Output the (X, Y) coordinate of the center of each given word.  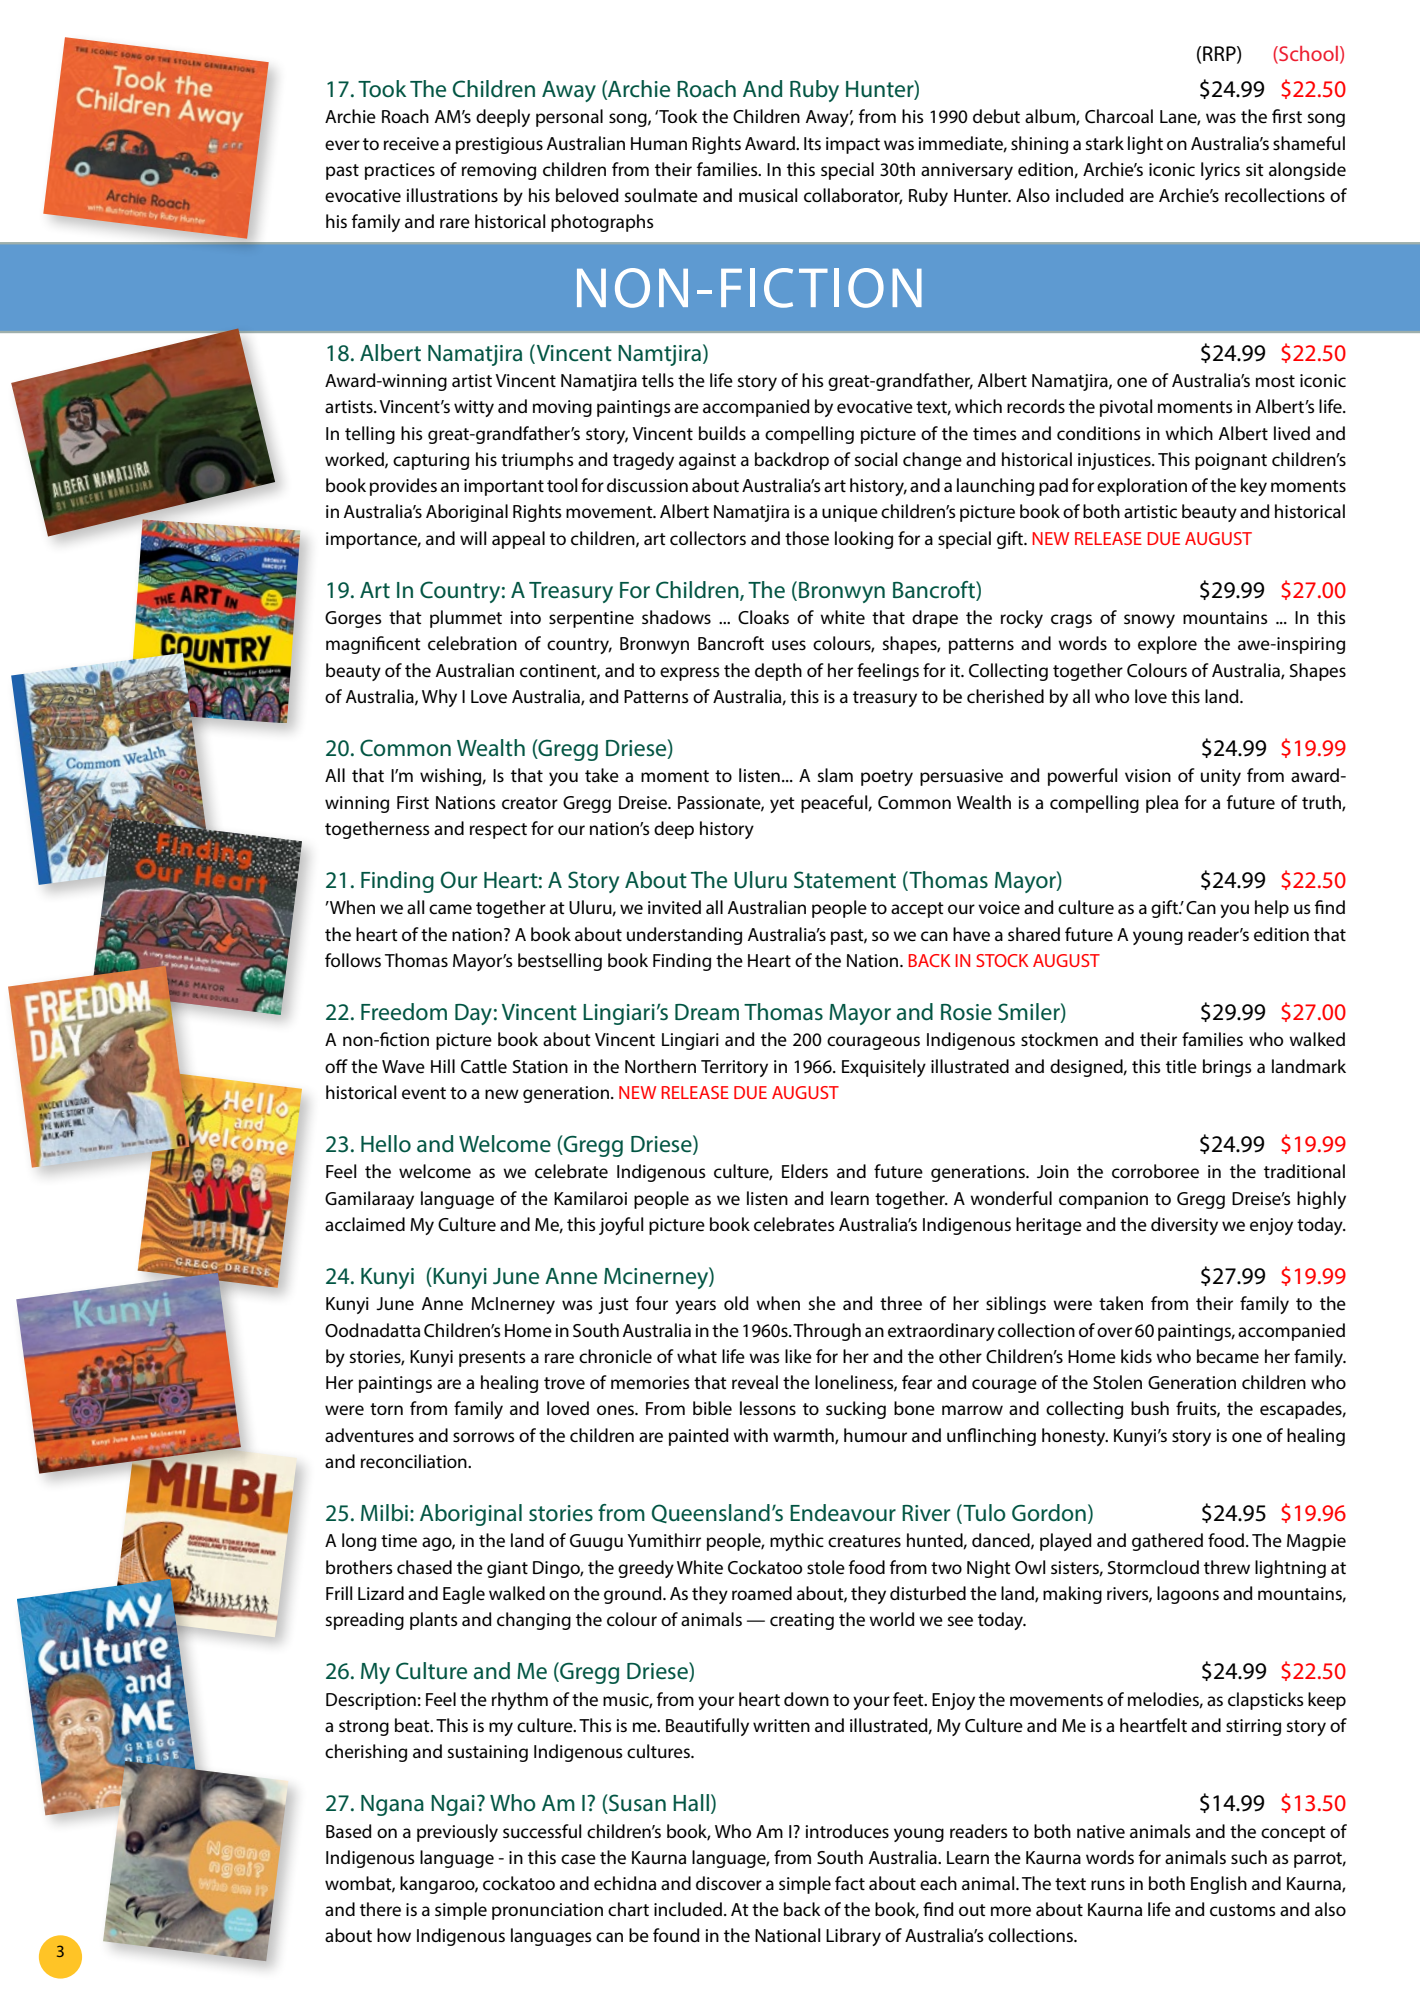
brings (1227, 1068)
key (1254, 487)
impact (853, 145)
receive (411, 143)
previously (457, 1833)
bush (1150, 1408)
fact (850, 1883)
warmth (804, 1436)
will (473, 538)
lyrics (1220, 171)
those (807, 538)
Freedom (404, 1012)
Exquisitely (884, 1068)
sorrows (484, 1437)
